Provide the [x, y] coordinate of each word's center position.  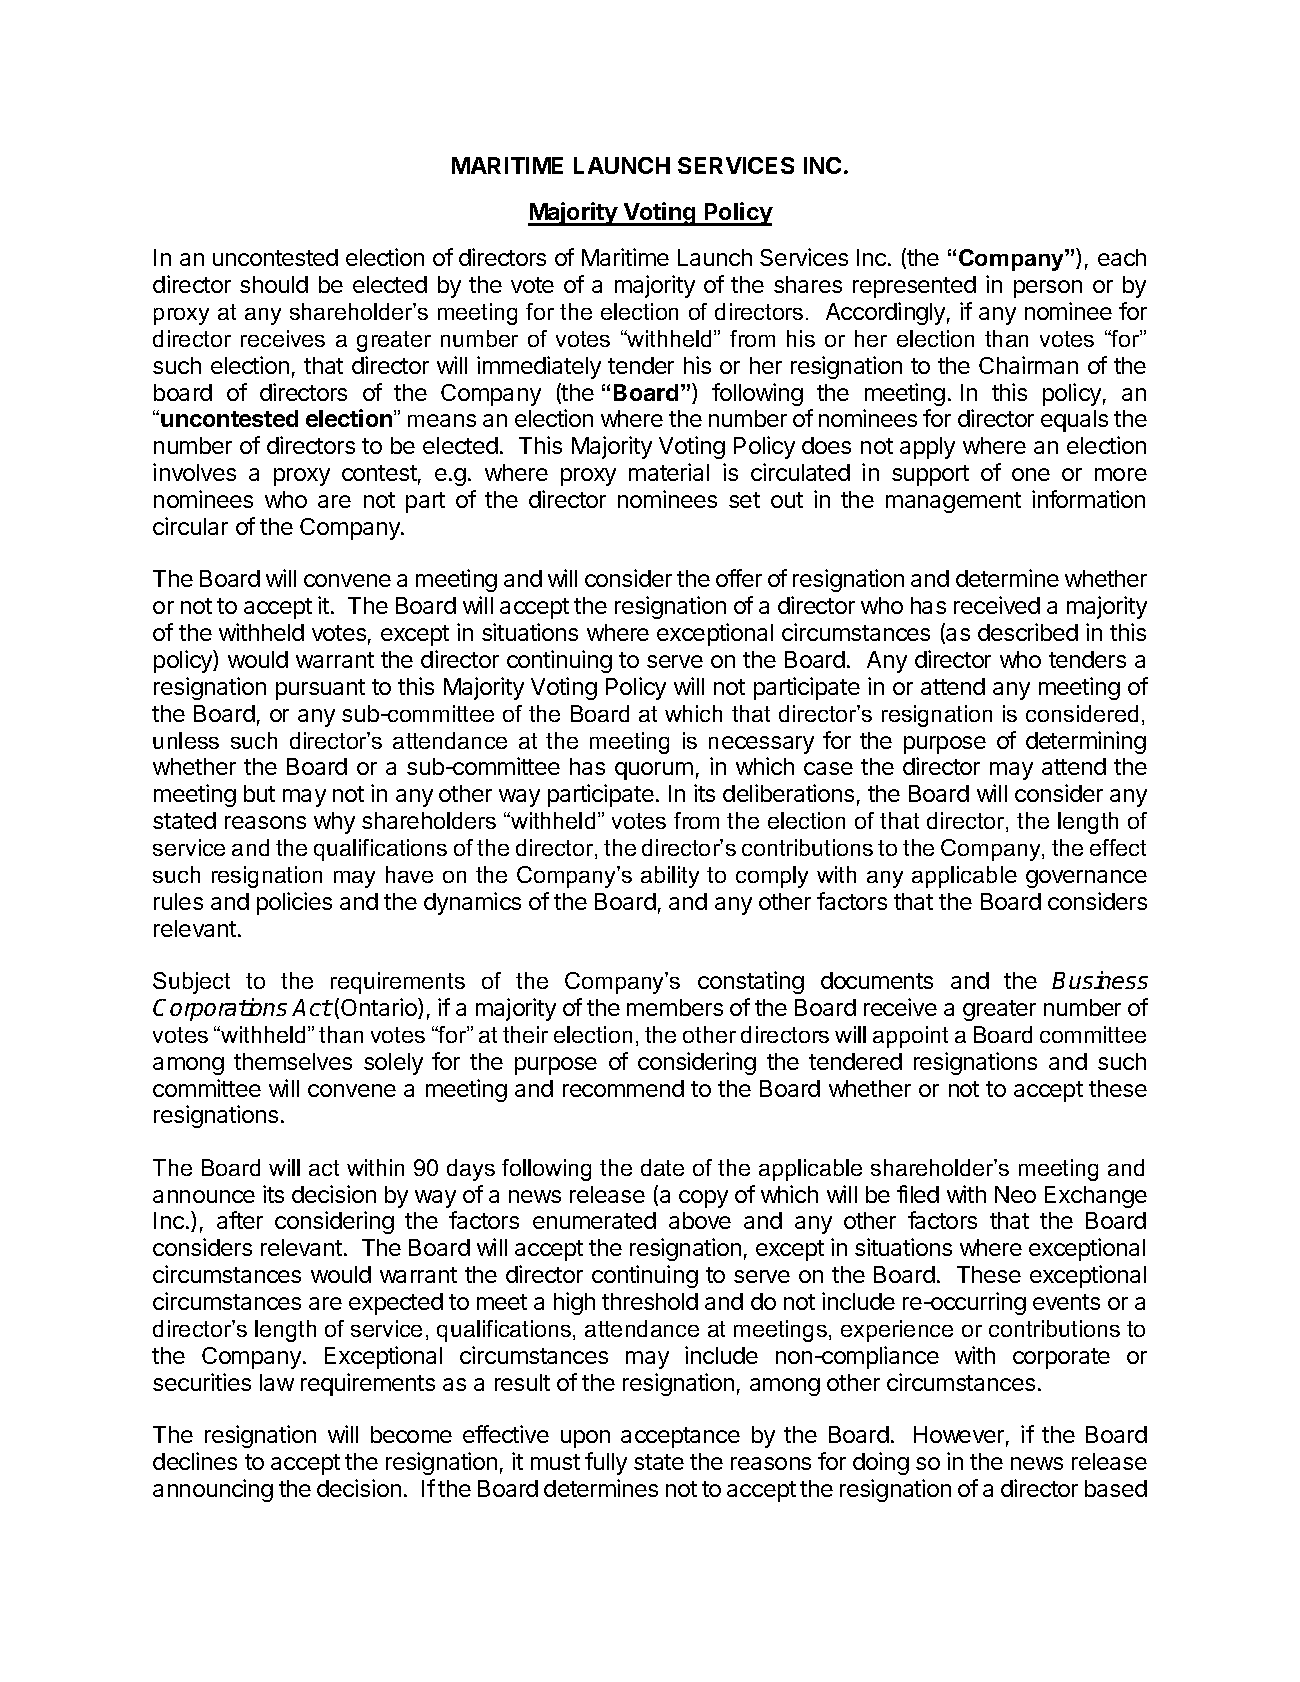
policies [294, 903]
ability [670, 877]
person [1048, 289]
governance [1086, 879]
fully [606, 1463]
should [274, 284]
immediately [539, 367]
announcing [213, 1490]
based [1116, 1488]
